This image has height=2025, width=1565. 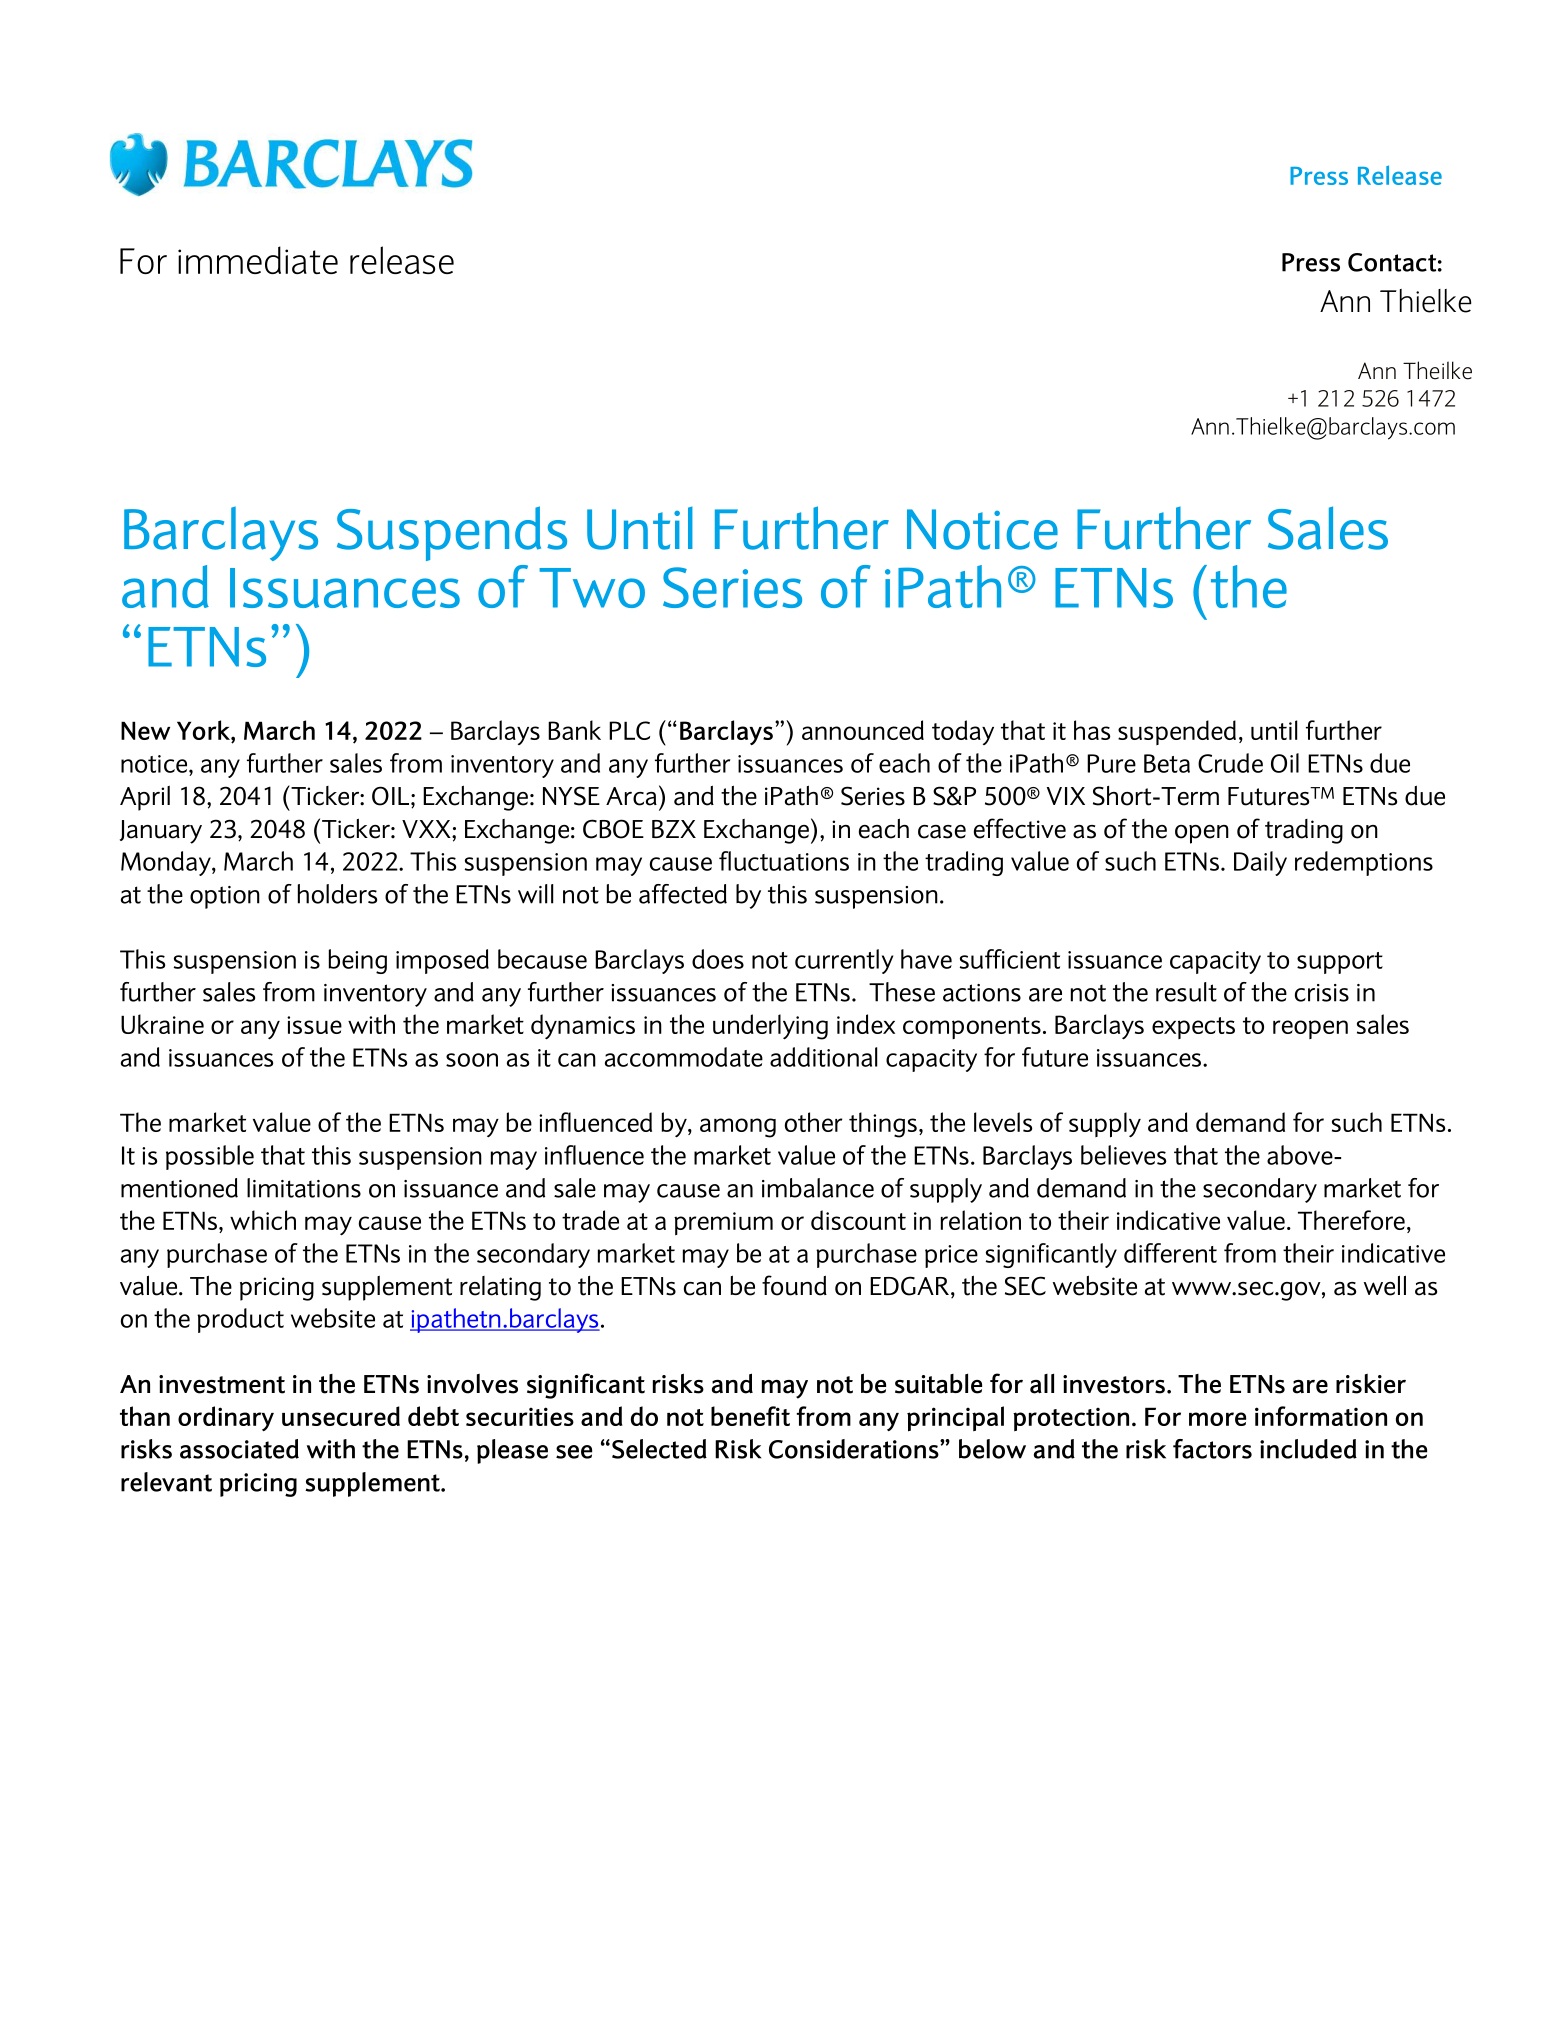 I want to click on Two, so click(x=592, y=588).
